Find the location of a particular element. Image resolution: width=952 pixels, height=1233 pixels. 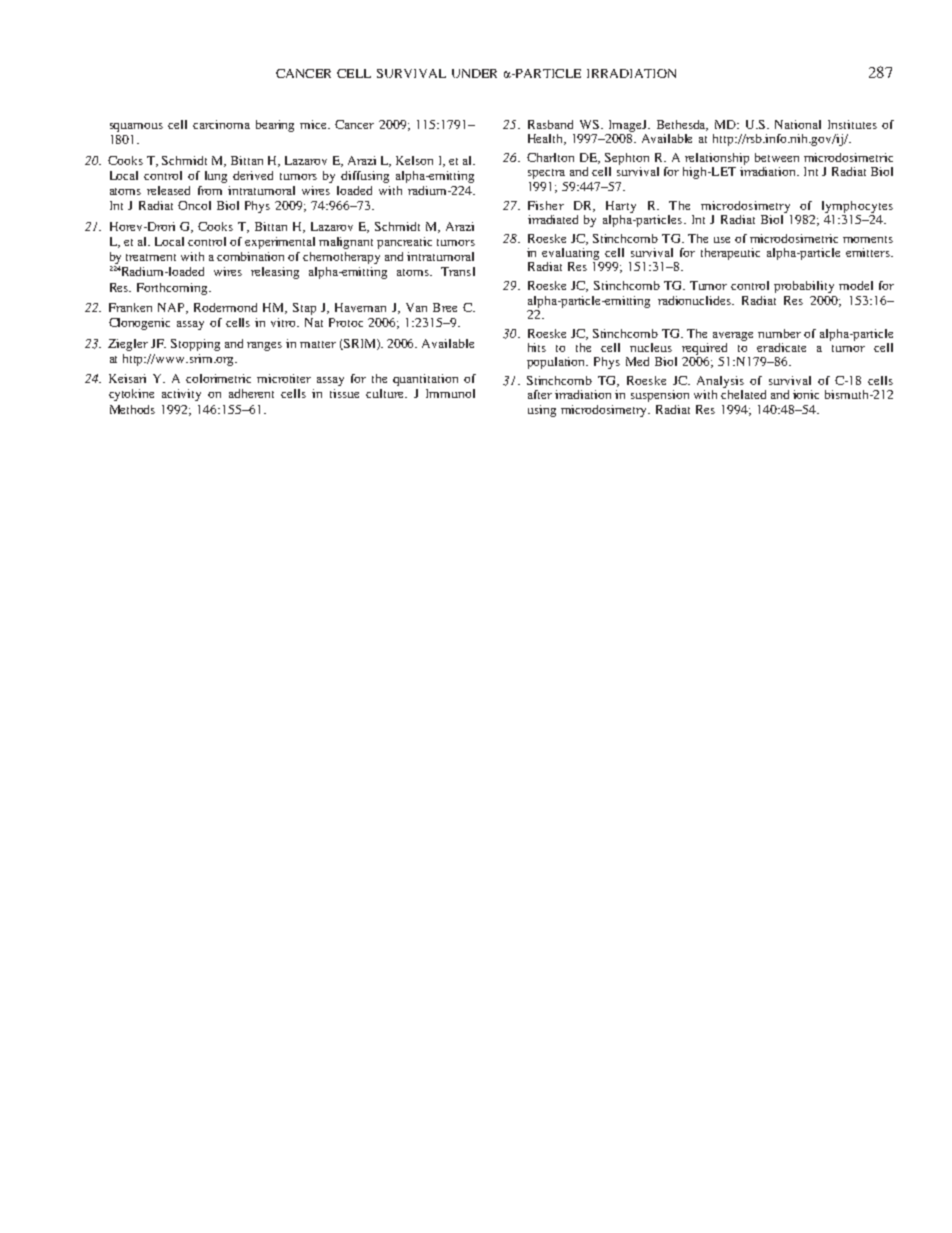

carcinoma is located at coordinates (221, 124).
